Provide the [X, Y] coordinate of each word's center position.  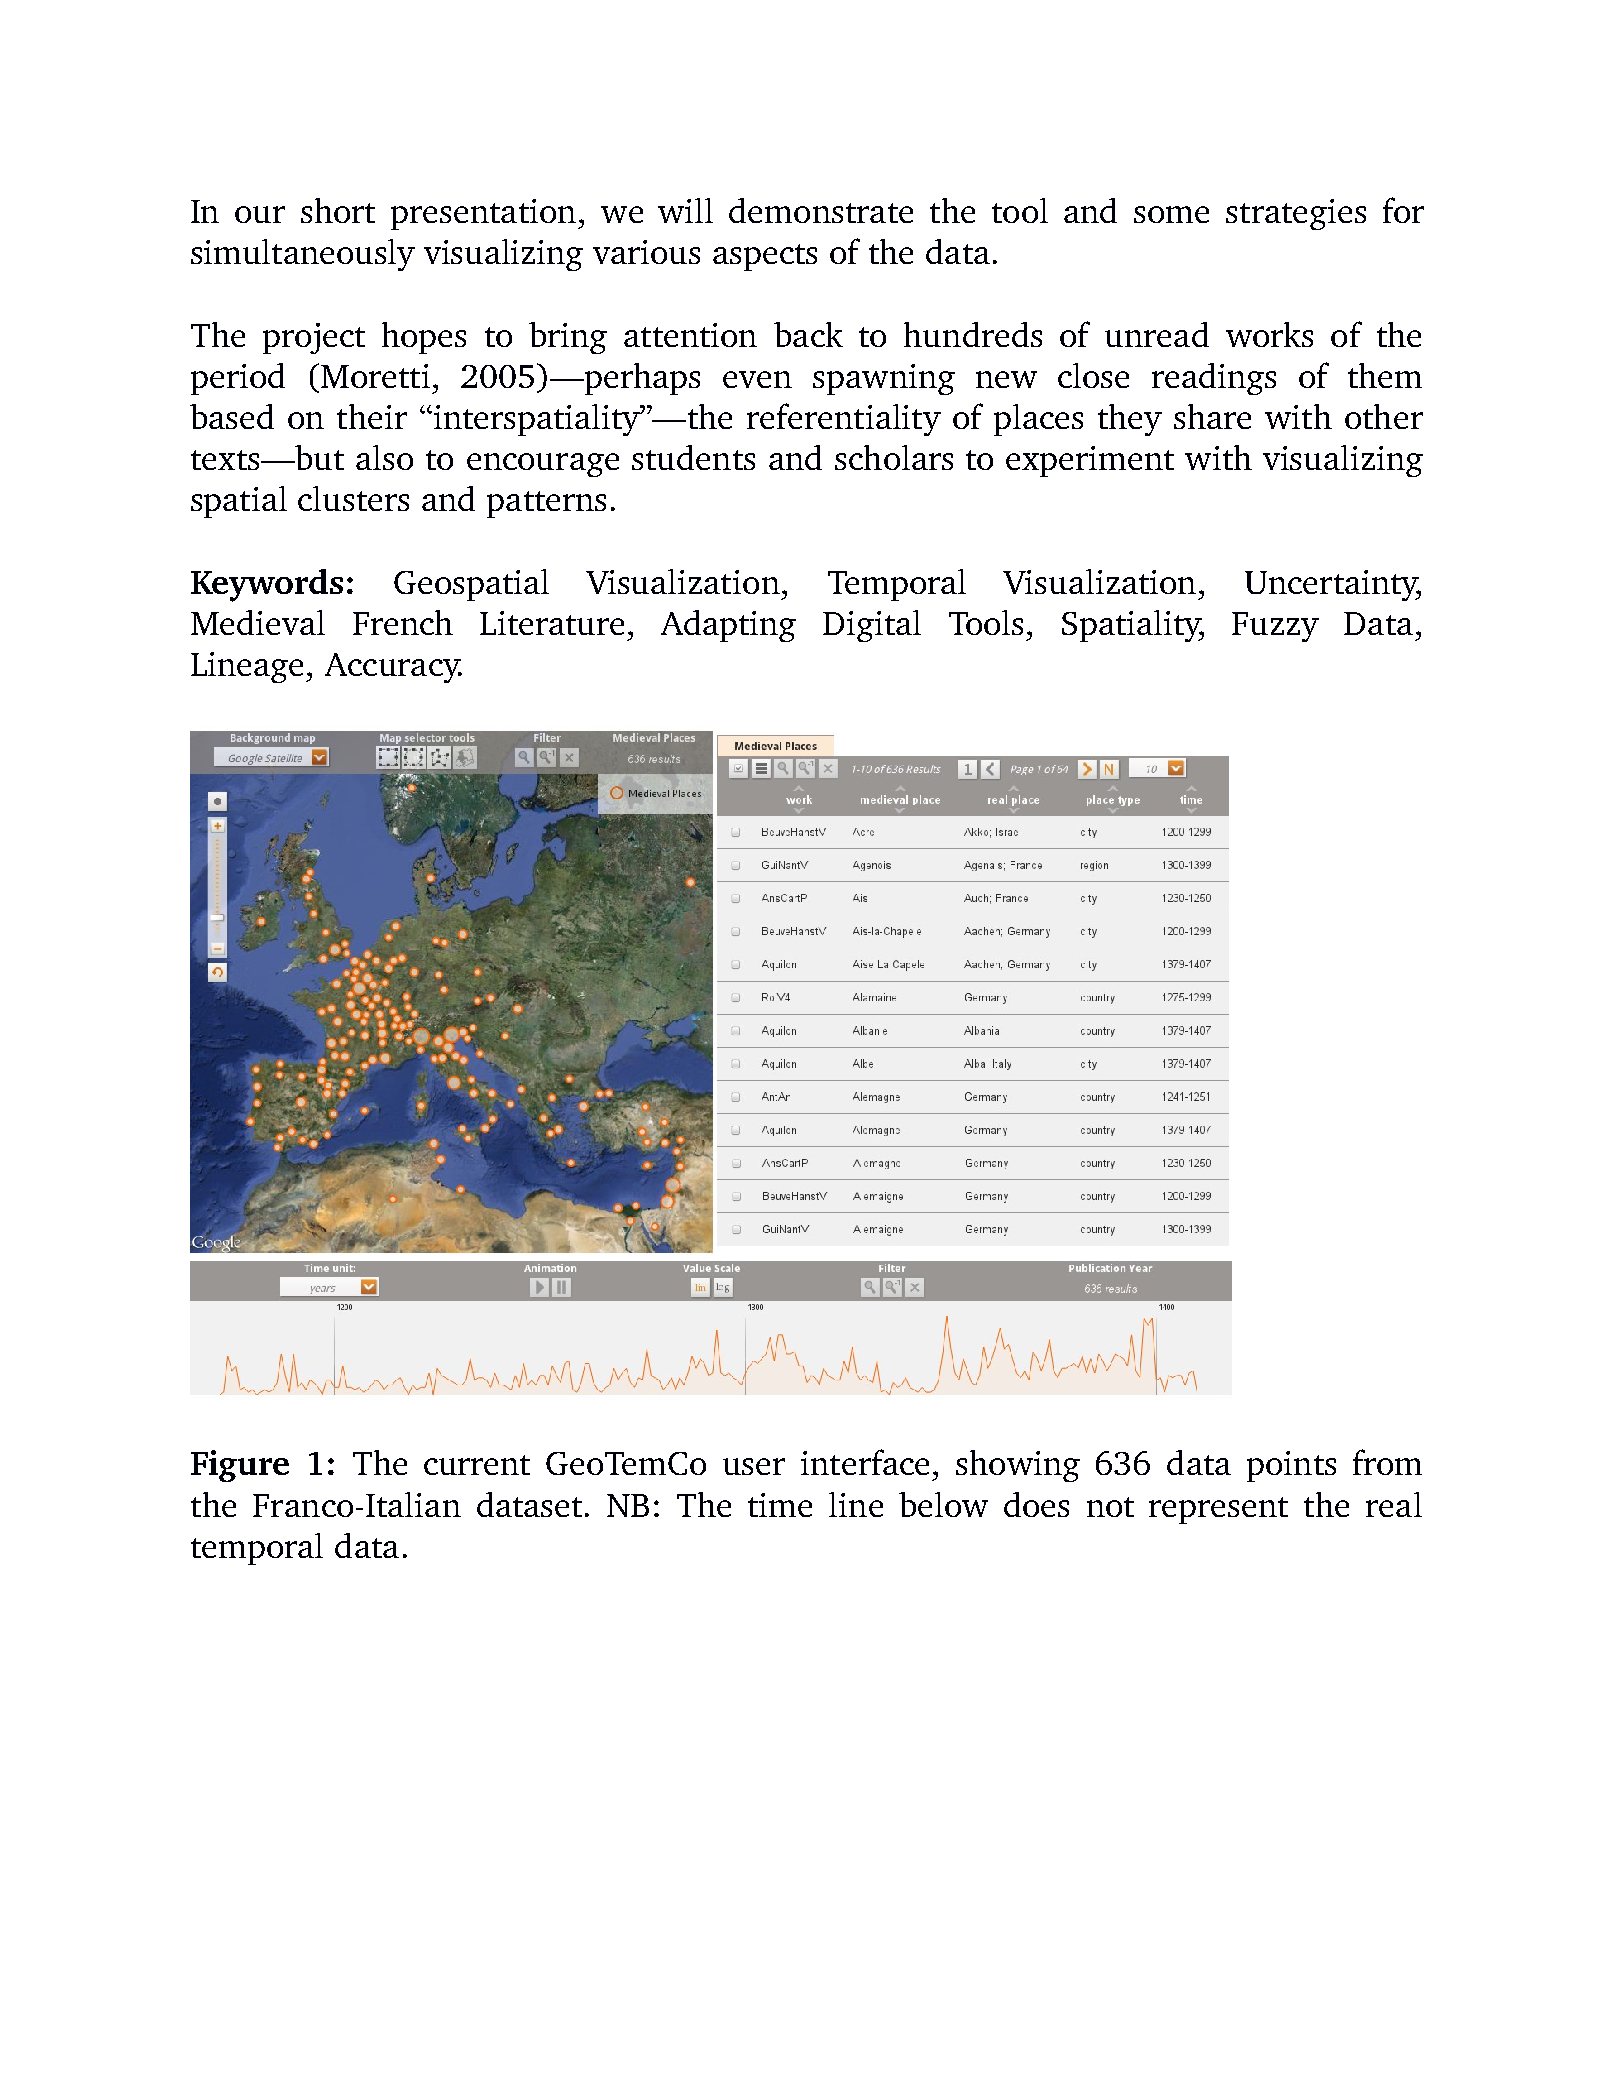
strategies [1296, 214]
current [477, 1465]
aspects [765, 257]
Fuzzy [1275, 627]
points [1291, 1466]
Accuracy [393, 668]
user [754, 1466]
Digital [872, 626]
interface [865, 1462]
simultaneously [303, 255]
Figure [240, 1466]
